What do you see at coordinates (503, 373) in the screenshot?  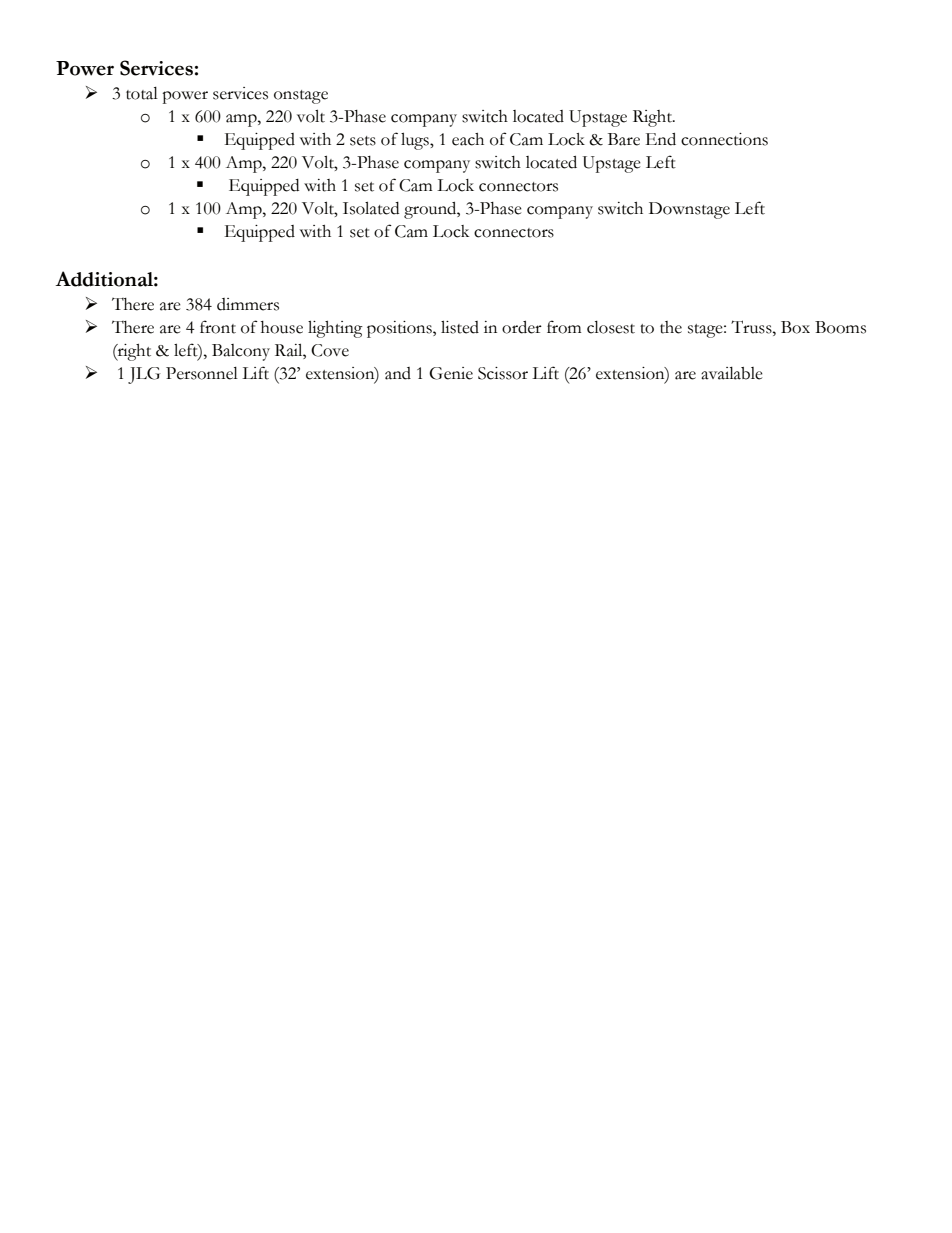 I see `Scissor` at bounding box center [503, 373].
